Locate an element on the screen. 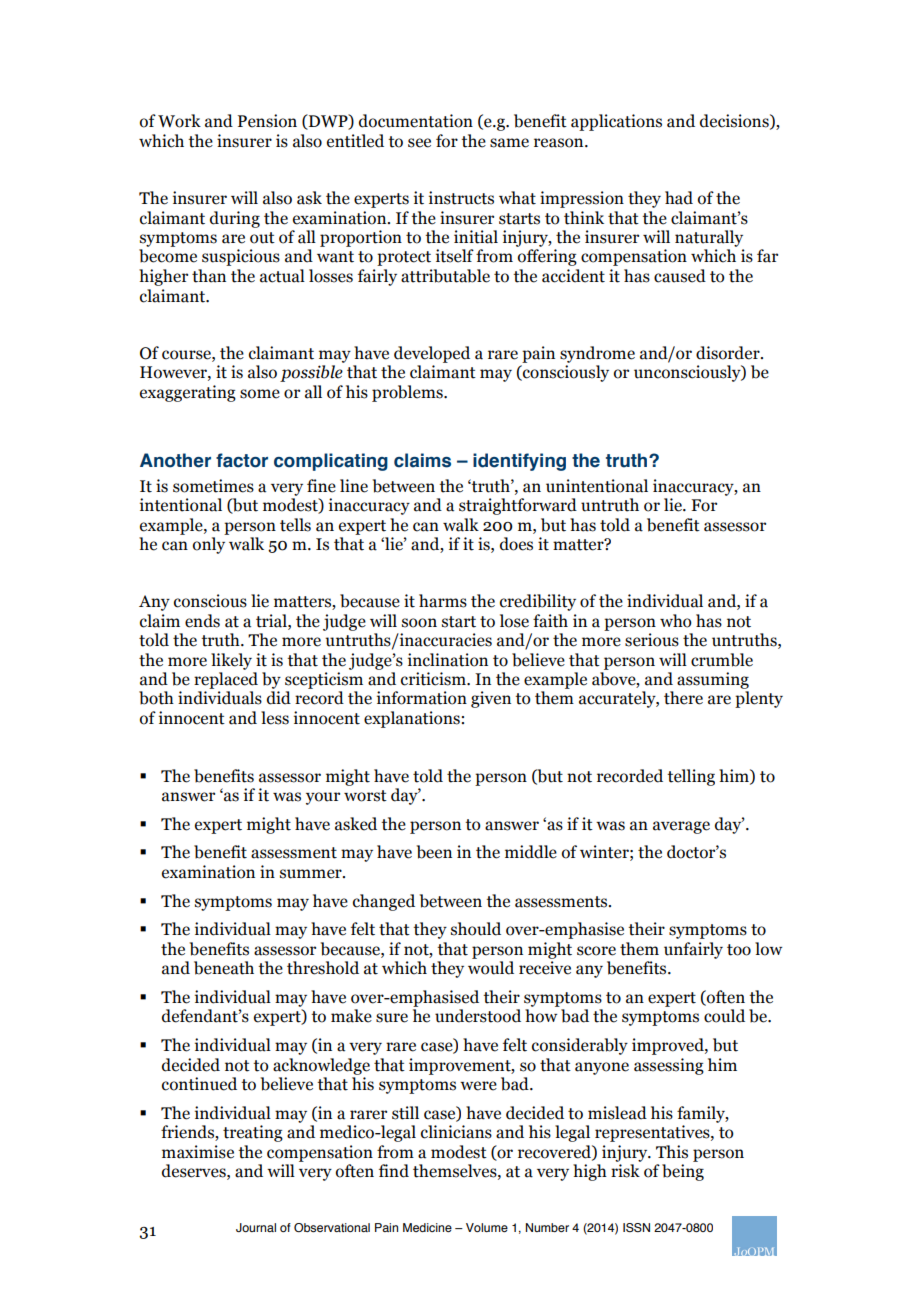 This screenshot has height=1307, width=924. who is located at coordinates (676, 621).
